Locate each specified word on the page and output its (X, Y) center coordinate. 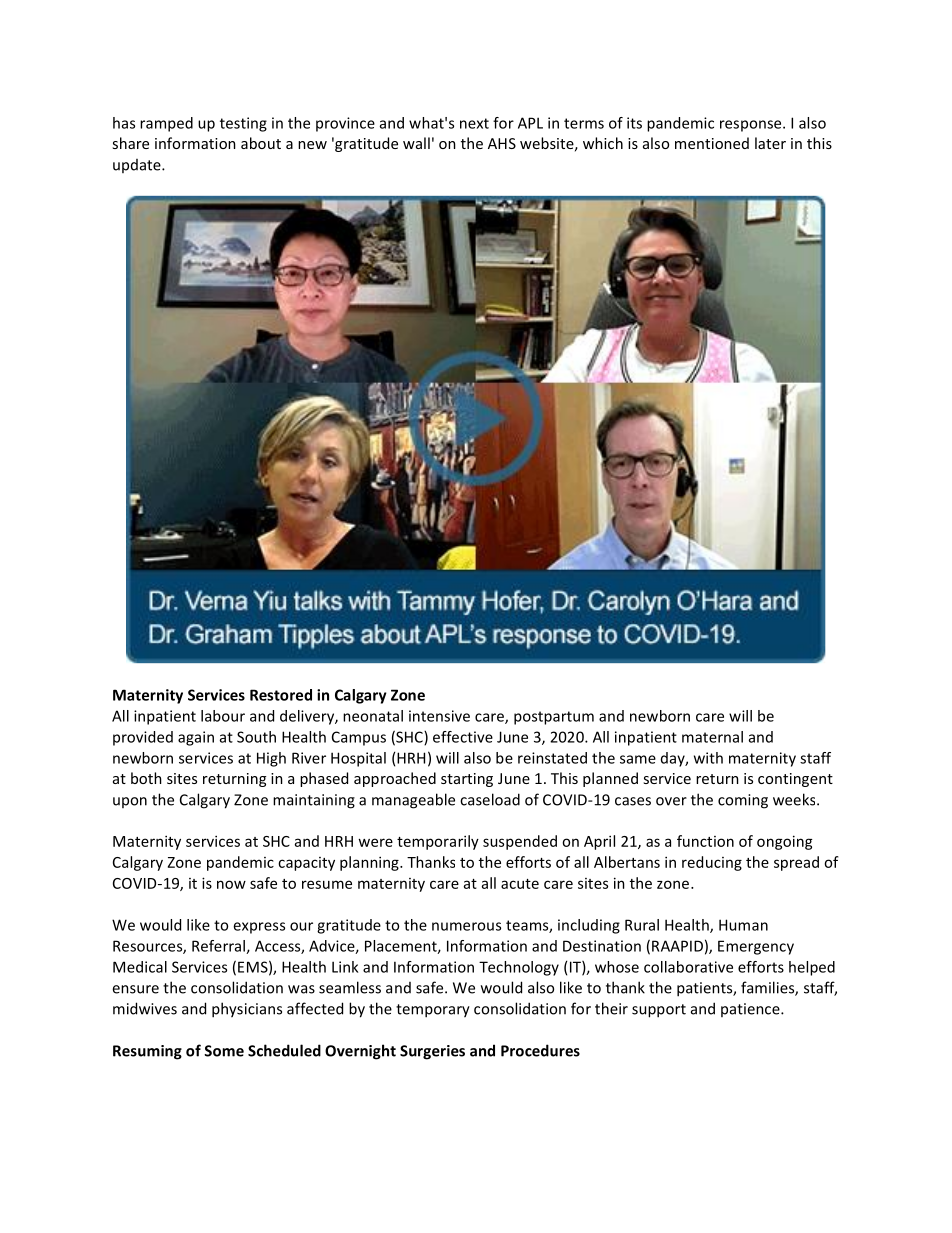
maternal (712, 737)
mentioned (712, 143)
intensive (439, 716)
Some (224, 1051)
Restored (281, 695)
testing (243, 124)
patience (751, 1010)
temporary (433, 1011)
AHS (502, 143)
